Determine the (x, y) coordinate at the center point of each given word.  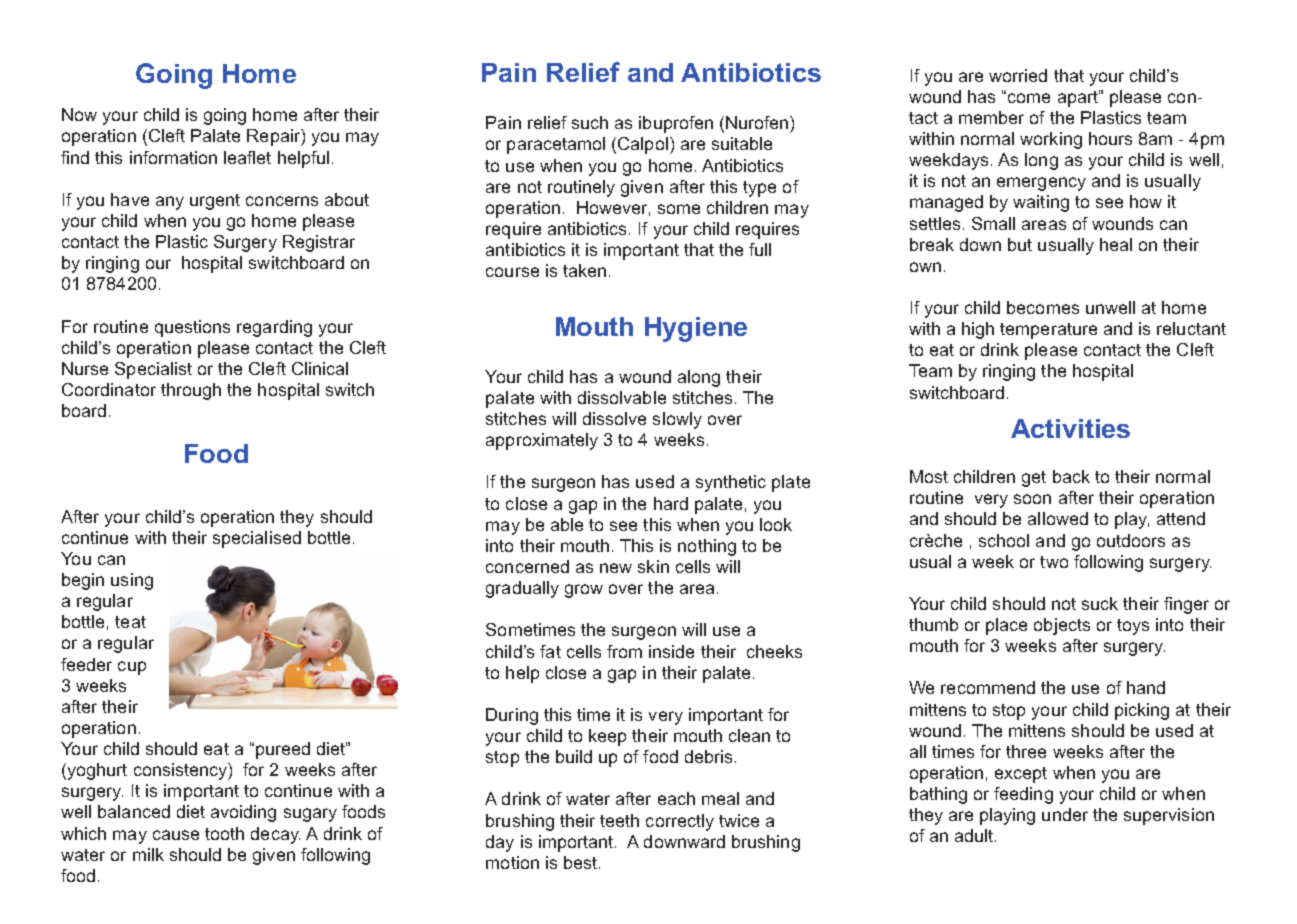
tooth (224, 833)
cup (132, 668)
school (1004, 540)
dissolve (614, 418)
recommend (988, 687)
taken (584, 270)
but (1020, 244)
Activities (1070, 428)
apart (1079, 98)
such (590, 122)
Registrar (319, 243)
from (624, 651)
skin (653, 566)
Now (79, 114)
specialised (257, 539)
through (191, 391)
